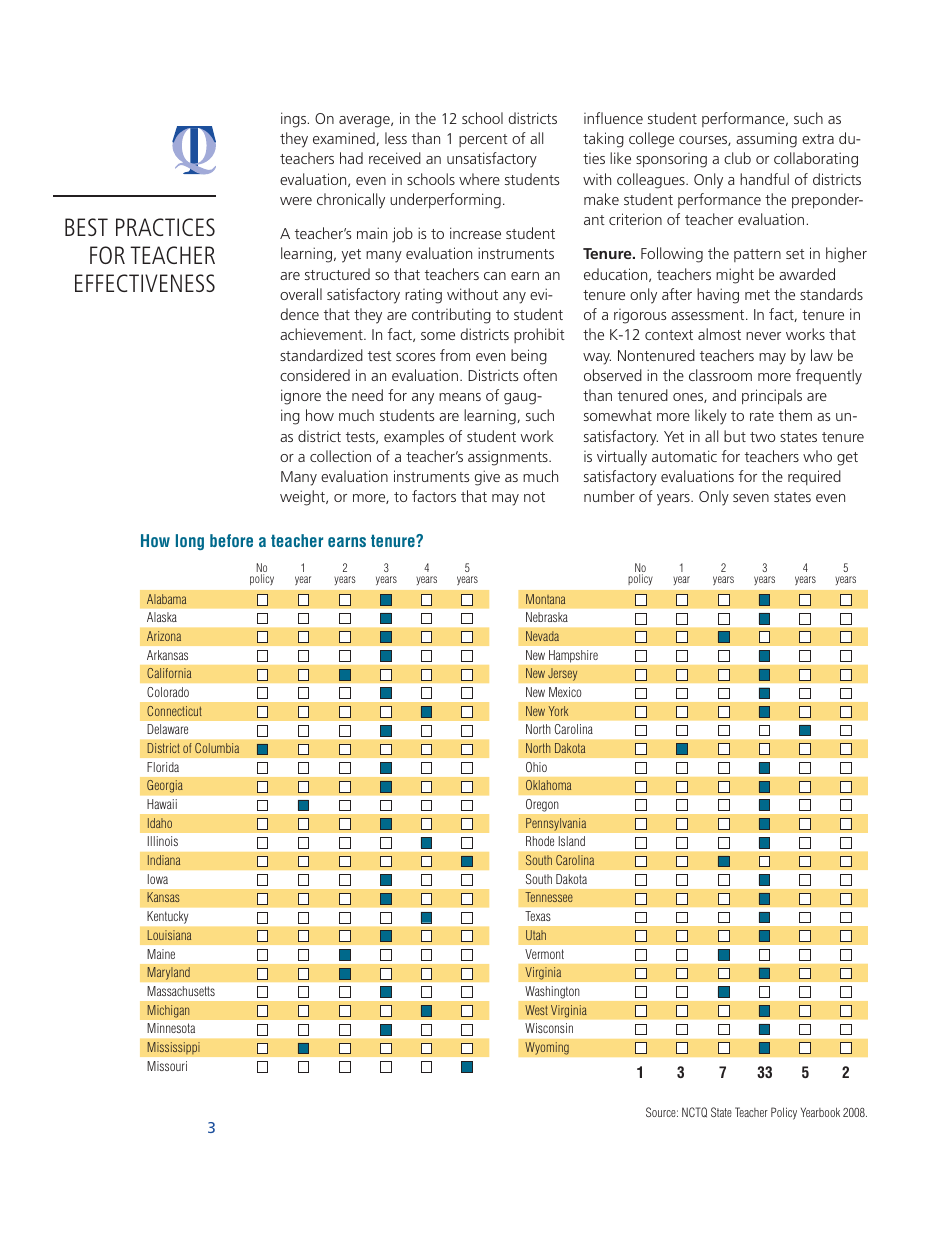  I want to click on percent, so click(483, 140).
